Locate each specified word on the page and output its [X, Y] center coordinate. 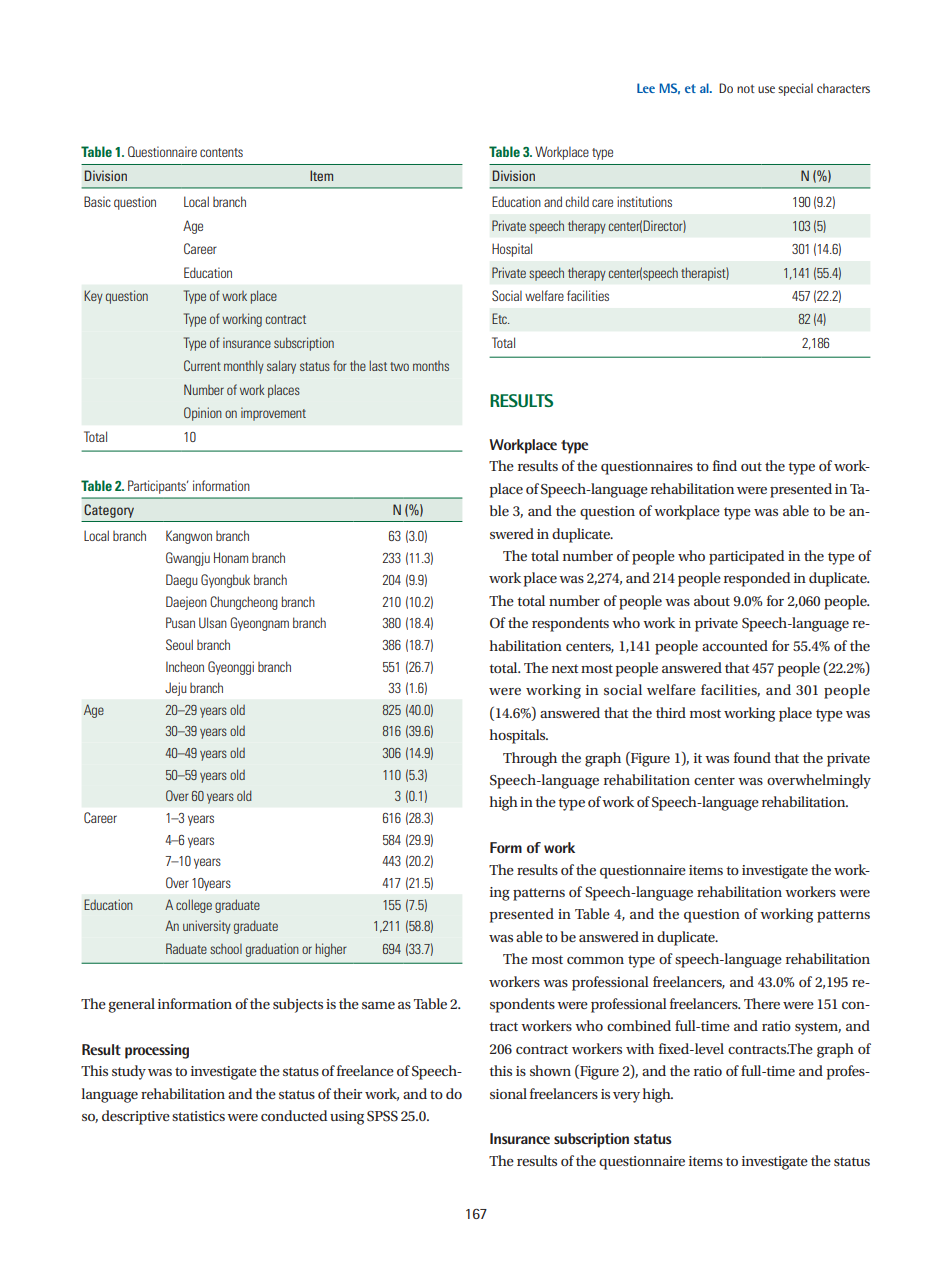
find [725, 465]
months [431, 366]
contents [221, 152]
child [577, 201]
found [752, 757]
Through [530, 759]
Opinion [203, 414]
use [766, 89]
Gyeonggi [231, 668]
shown [550, 1070]
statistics [198, 1116]
